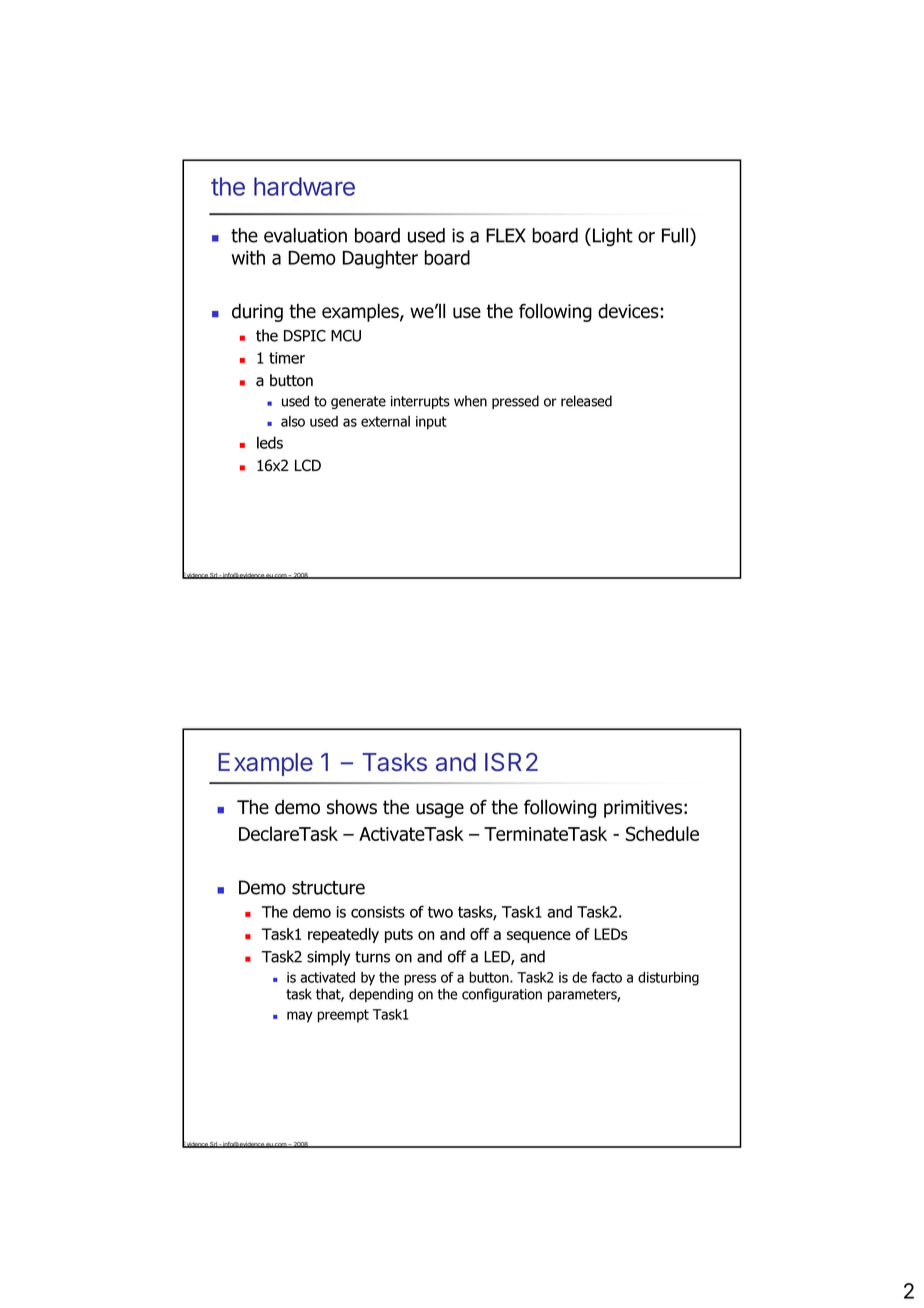 The image size is (924, 1308). What do you see at coordinates (470, 401) in the screenshot?
I see `when` at bounding box center [470, 401].
